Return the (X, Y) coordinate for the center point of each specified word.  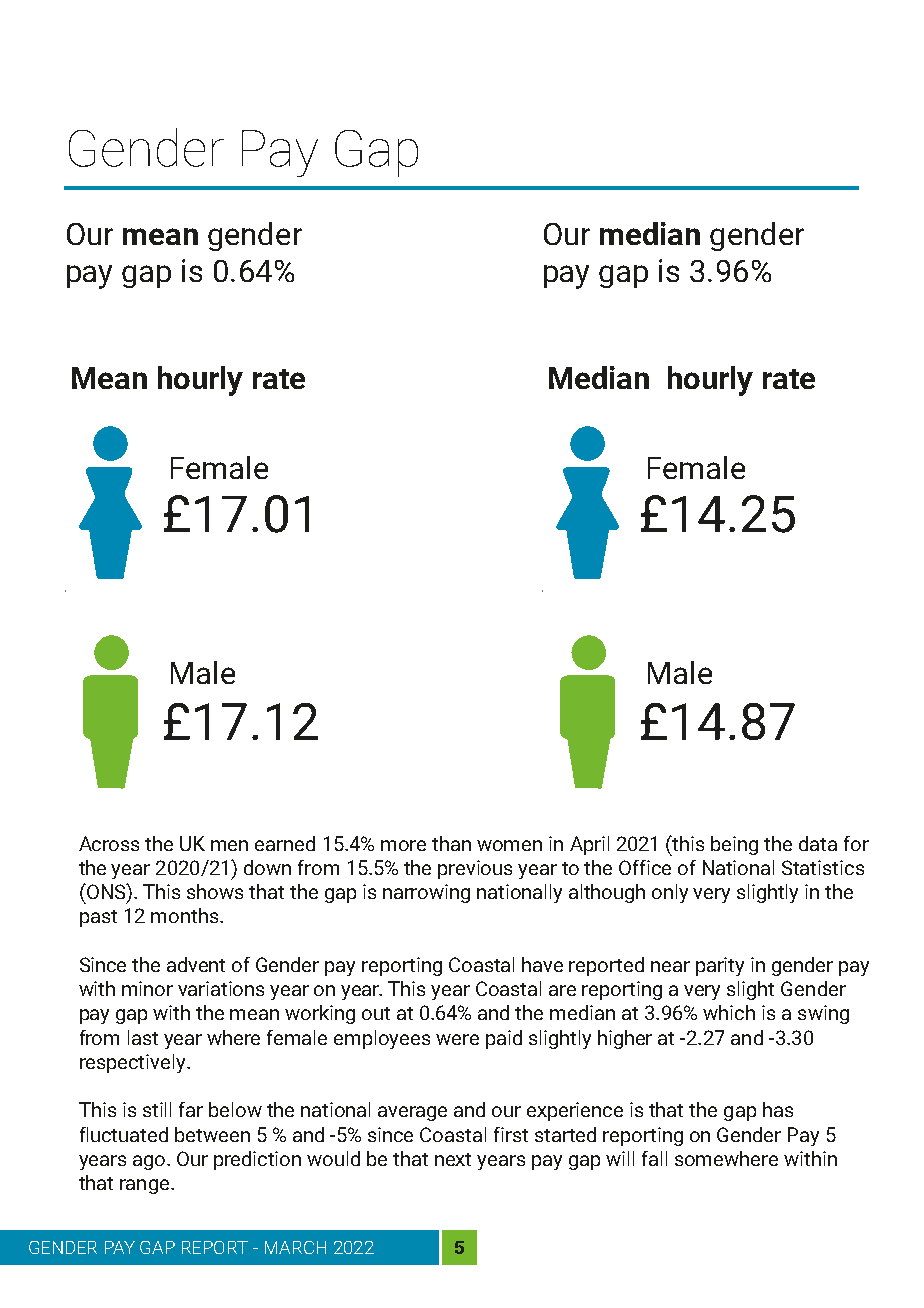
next (453, 1159)
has (778, 1109)
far (191, 1109)
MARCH (295, 1247)
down (267, 867)
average (412, 1113)
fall (654, 1158)
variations (221, 988)
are (562, 990)
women (509, 845)
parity (720, 966)
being (734, 845)
